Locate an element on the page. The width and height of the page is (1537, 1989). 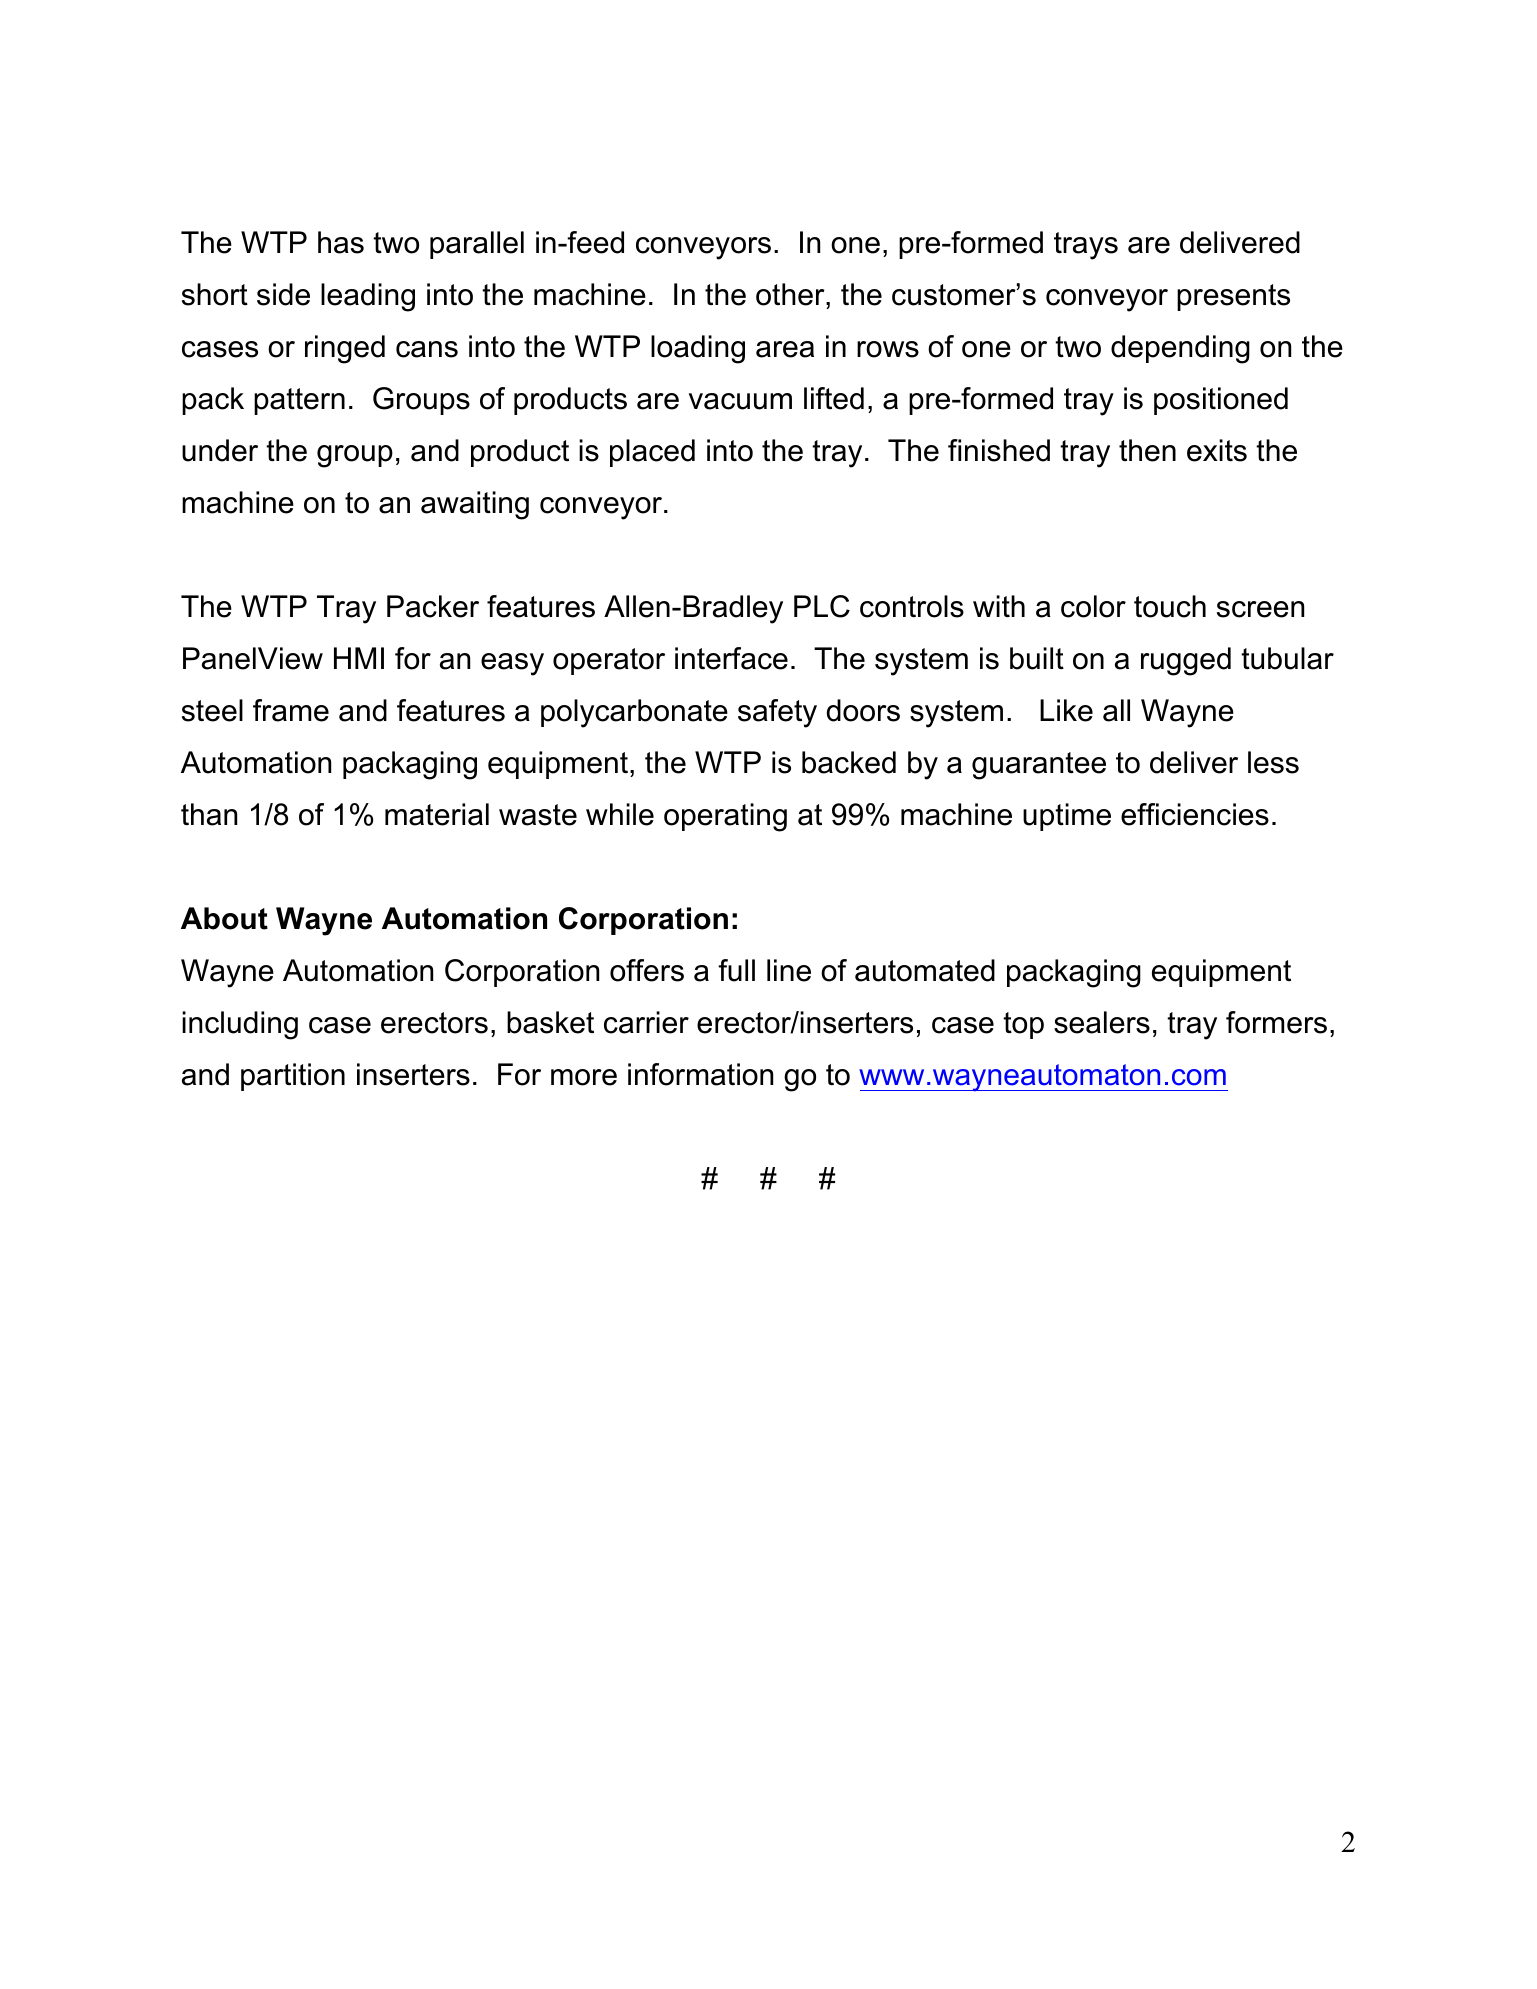
partition is located at coordinates (293, 1077).
